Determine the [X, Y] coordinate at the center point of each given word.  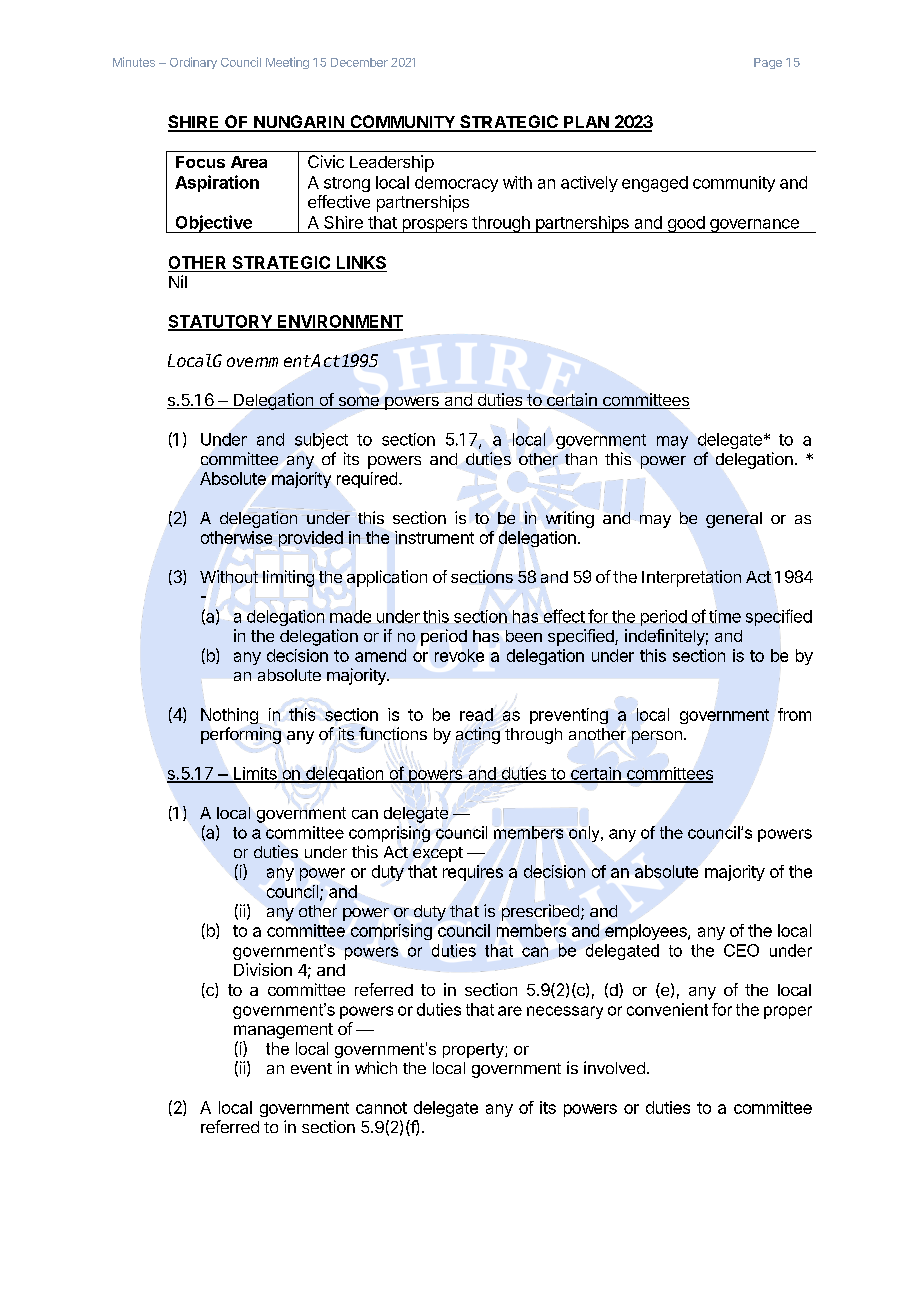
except [438, 854]
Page [768, 63]
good [685, 224]
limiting [288, 578]
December [359, 62]
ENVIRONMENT [339, 322]
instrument [434, 537]
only [585, 834]
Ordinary [193, 63]
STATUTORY [221, 322]
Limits [255, 774]
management [283, 1031]
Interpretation [691, 578]
